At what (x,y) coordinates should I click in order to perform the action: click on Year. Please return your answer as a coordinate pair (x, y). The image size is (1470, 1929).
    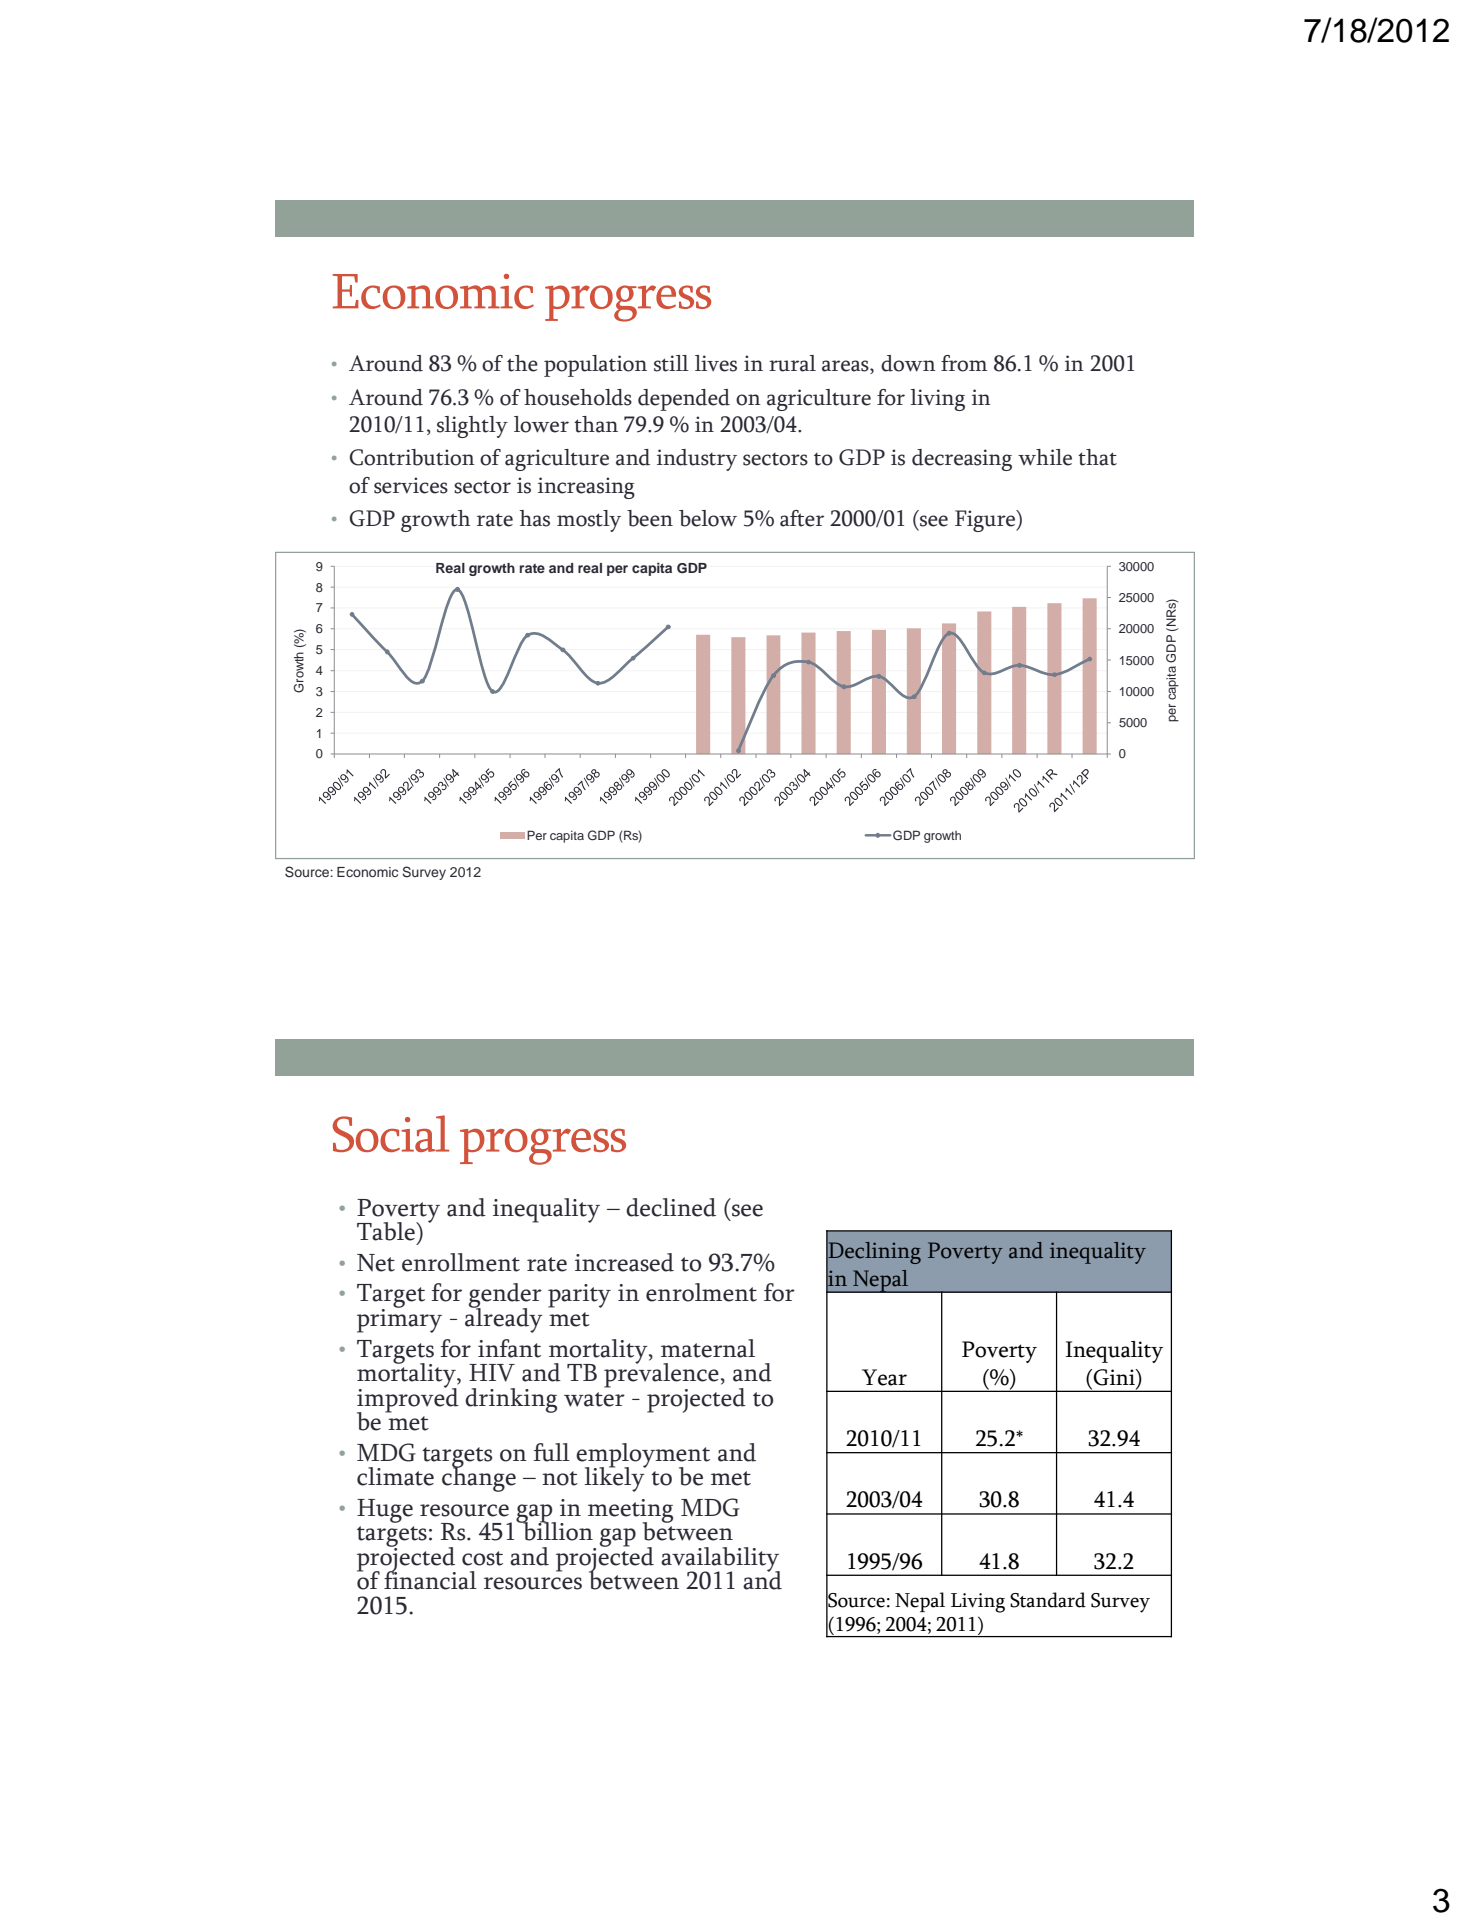
    Looking at the image, I should click on (884, 1377).
